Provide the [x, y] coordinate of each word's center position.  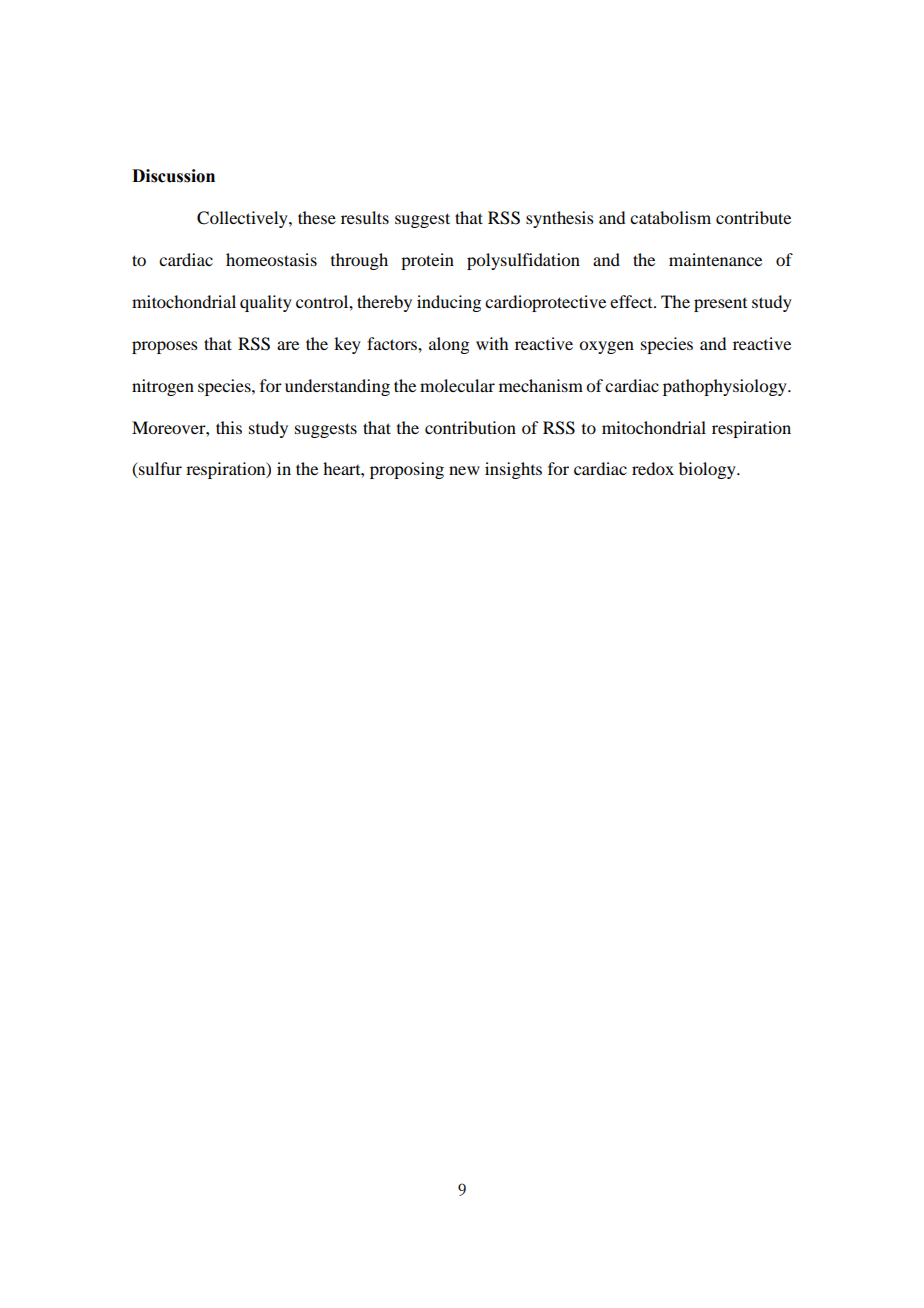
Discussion [173, 176]
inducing [449, 303]
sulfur [159, 470]
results [365, 217]
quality [266, 303]
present [720, 305]
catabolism [670, 217]
